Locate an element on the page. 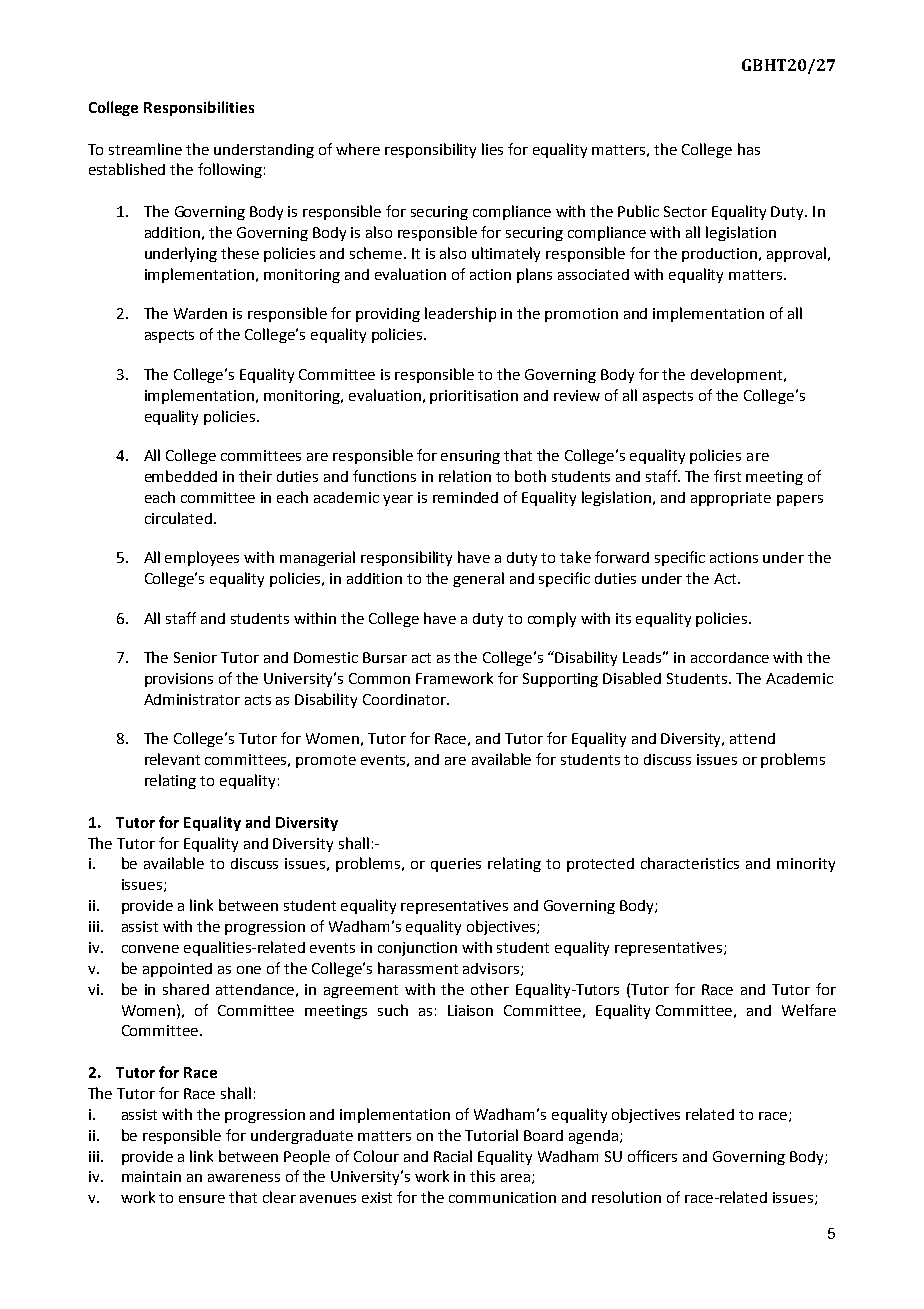 Image resolution: width=924 pixels, height=1309 pixels. officers is located at coordinates (652, 1156).
